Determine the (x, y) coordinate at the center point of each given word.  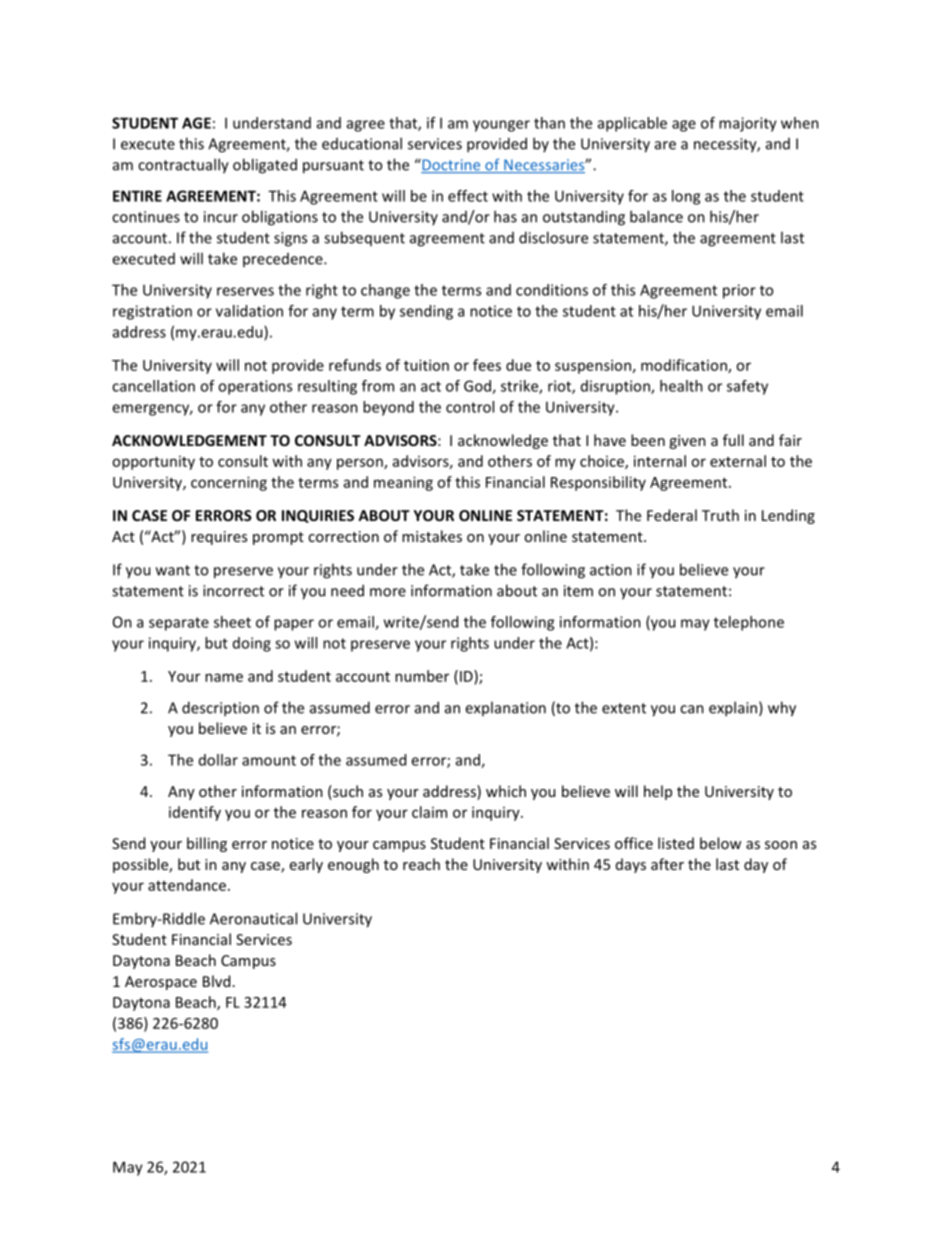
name (224, 677)
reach (421, 864)
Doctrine (451, 165)
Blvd (216, 981)
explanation (505, 708)
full (733, 440)
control (470, 407)
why (782, 709)
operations (255, 387)
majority (748, 124)
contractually (183, 166)
